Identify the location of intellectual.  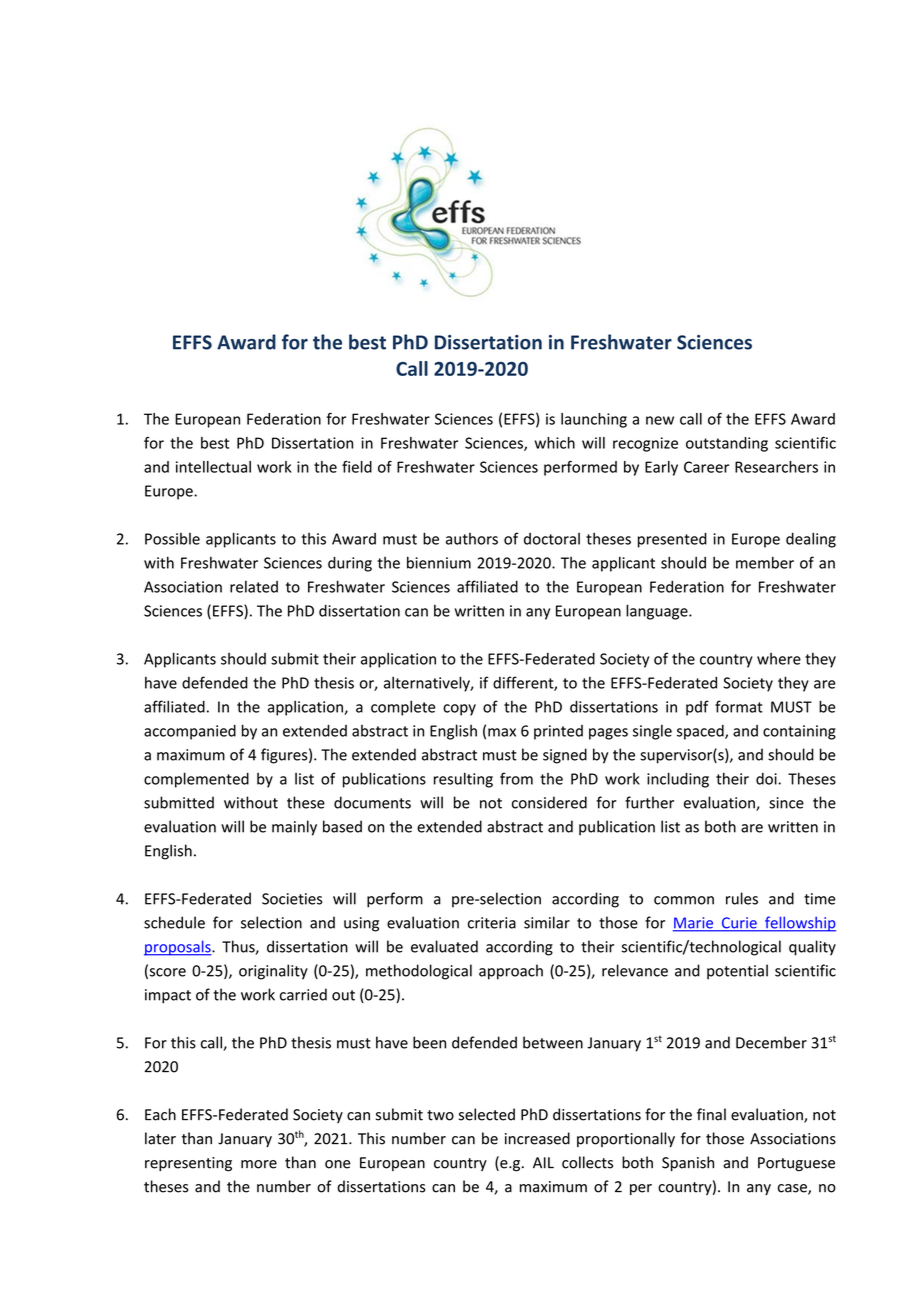
(213, 467).
